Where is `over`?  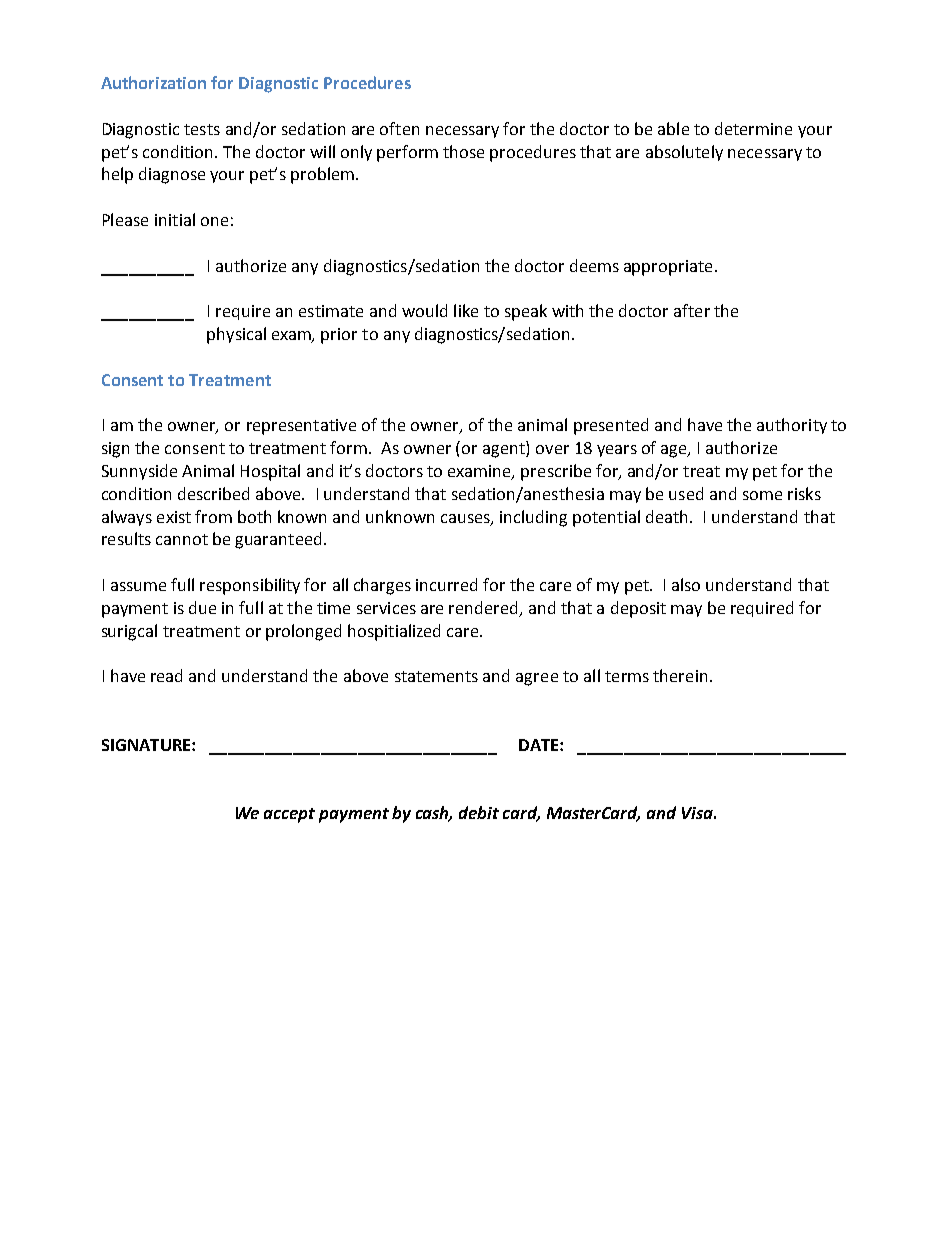 over is located at coordinates (552, 449).
